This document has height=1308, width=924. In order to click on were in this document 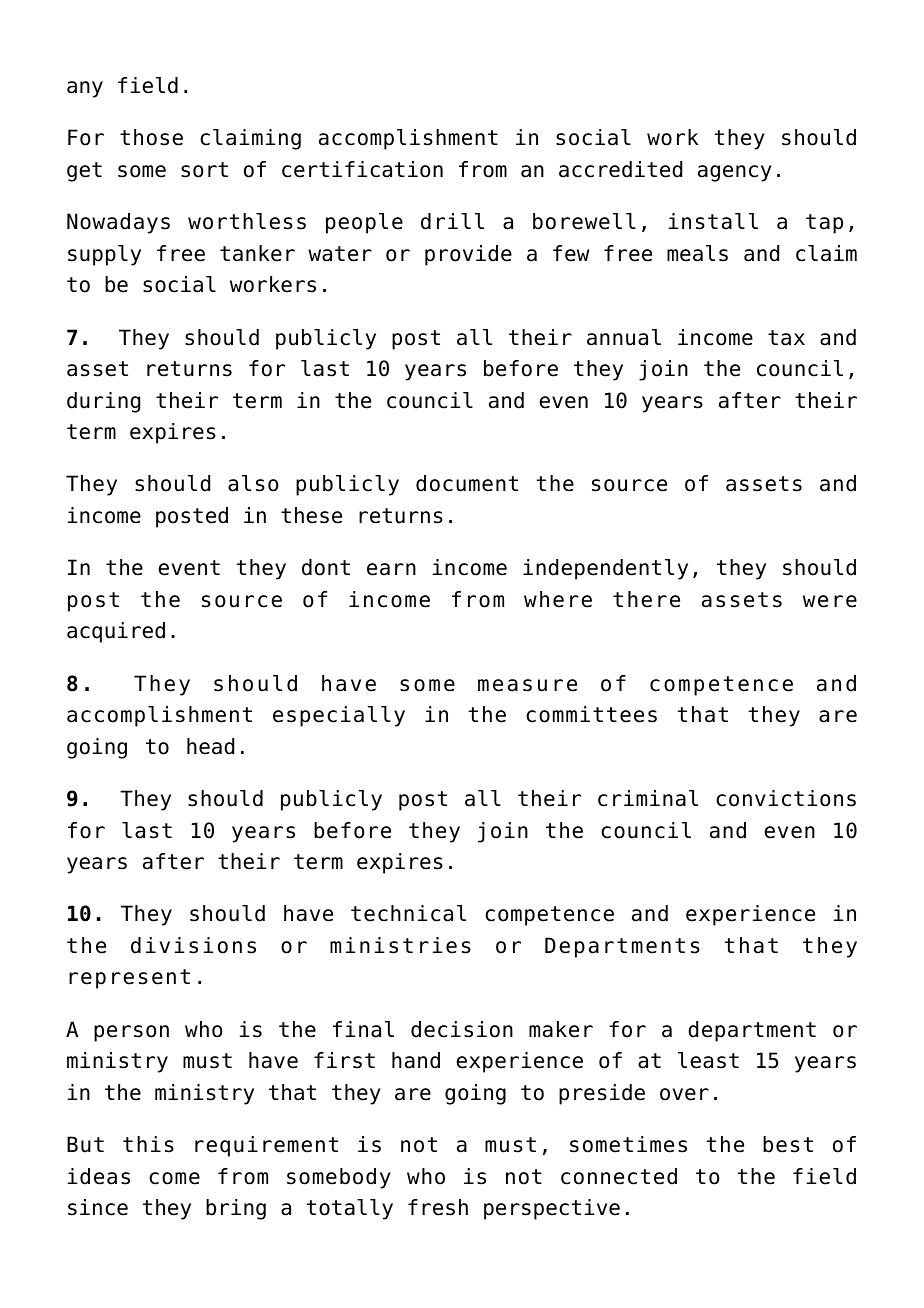, I will do `click(830, 601)`.
